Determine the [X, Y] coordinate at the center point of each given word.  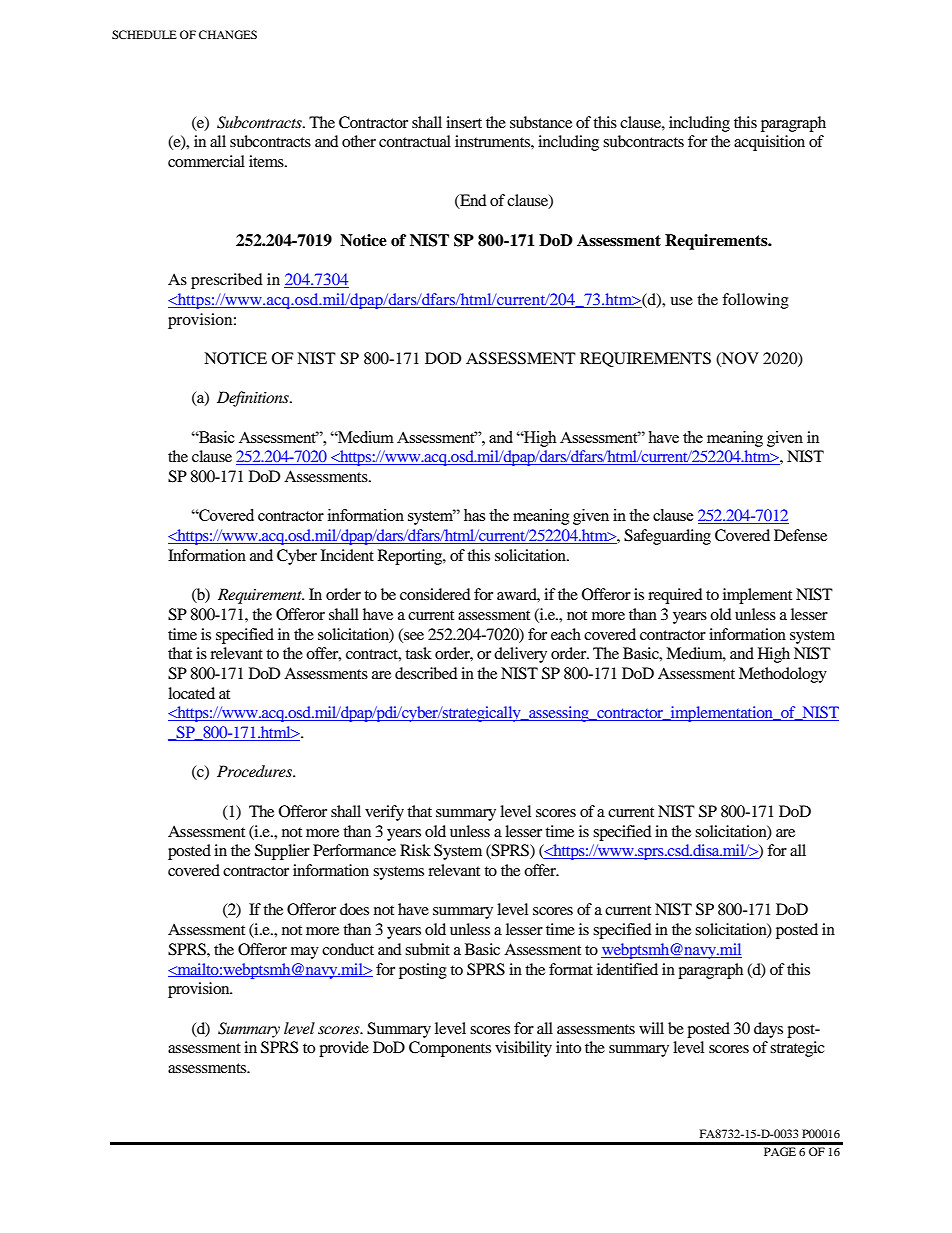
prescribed [227, 281]
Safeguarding [667, 537]
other [359, 141]
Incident [347, 555]
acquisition [769, 143]
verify [384, 813]
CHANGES [228, 34]
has [474, 515]
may [305, 953]
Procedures [256, 771]
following [755, 301]
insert [464, 122]
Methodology [783, 675]
